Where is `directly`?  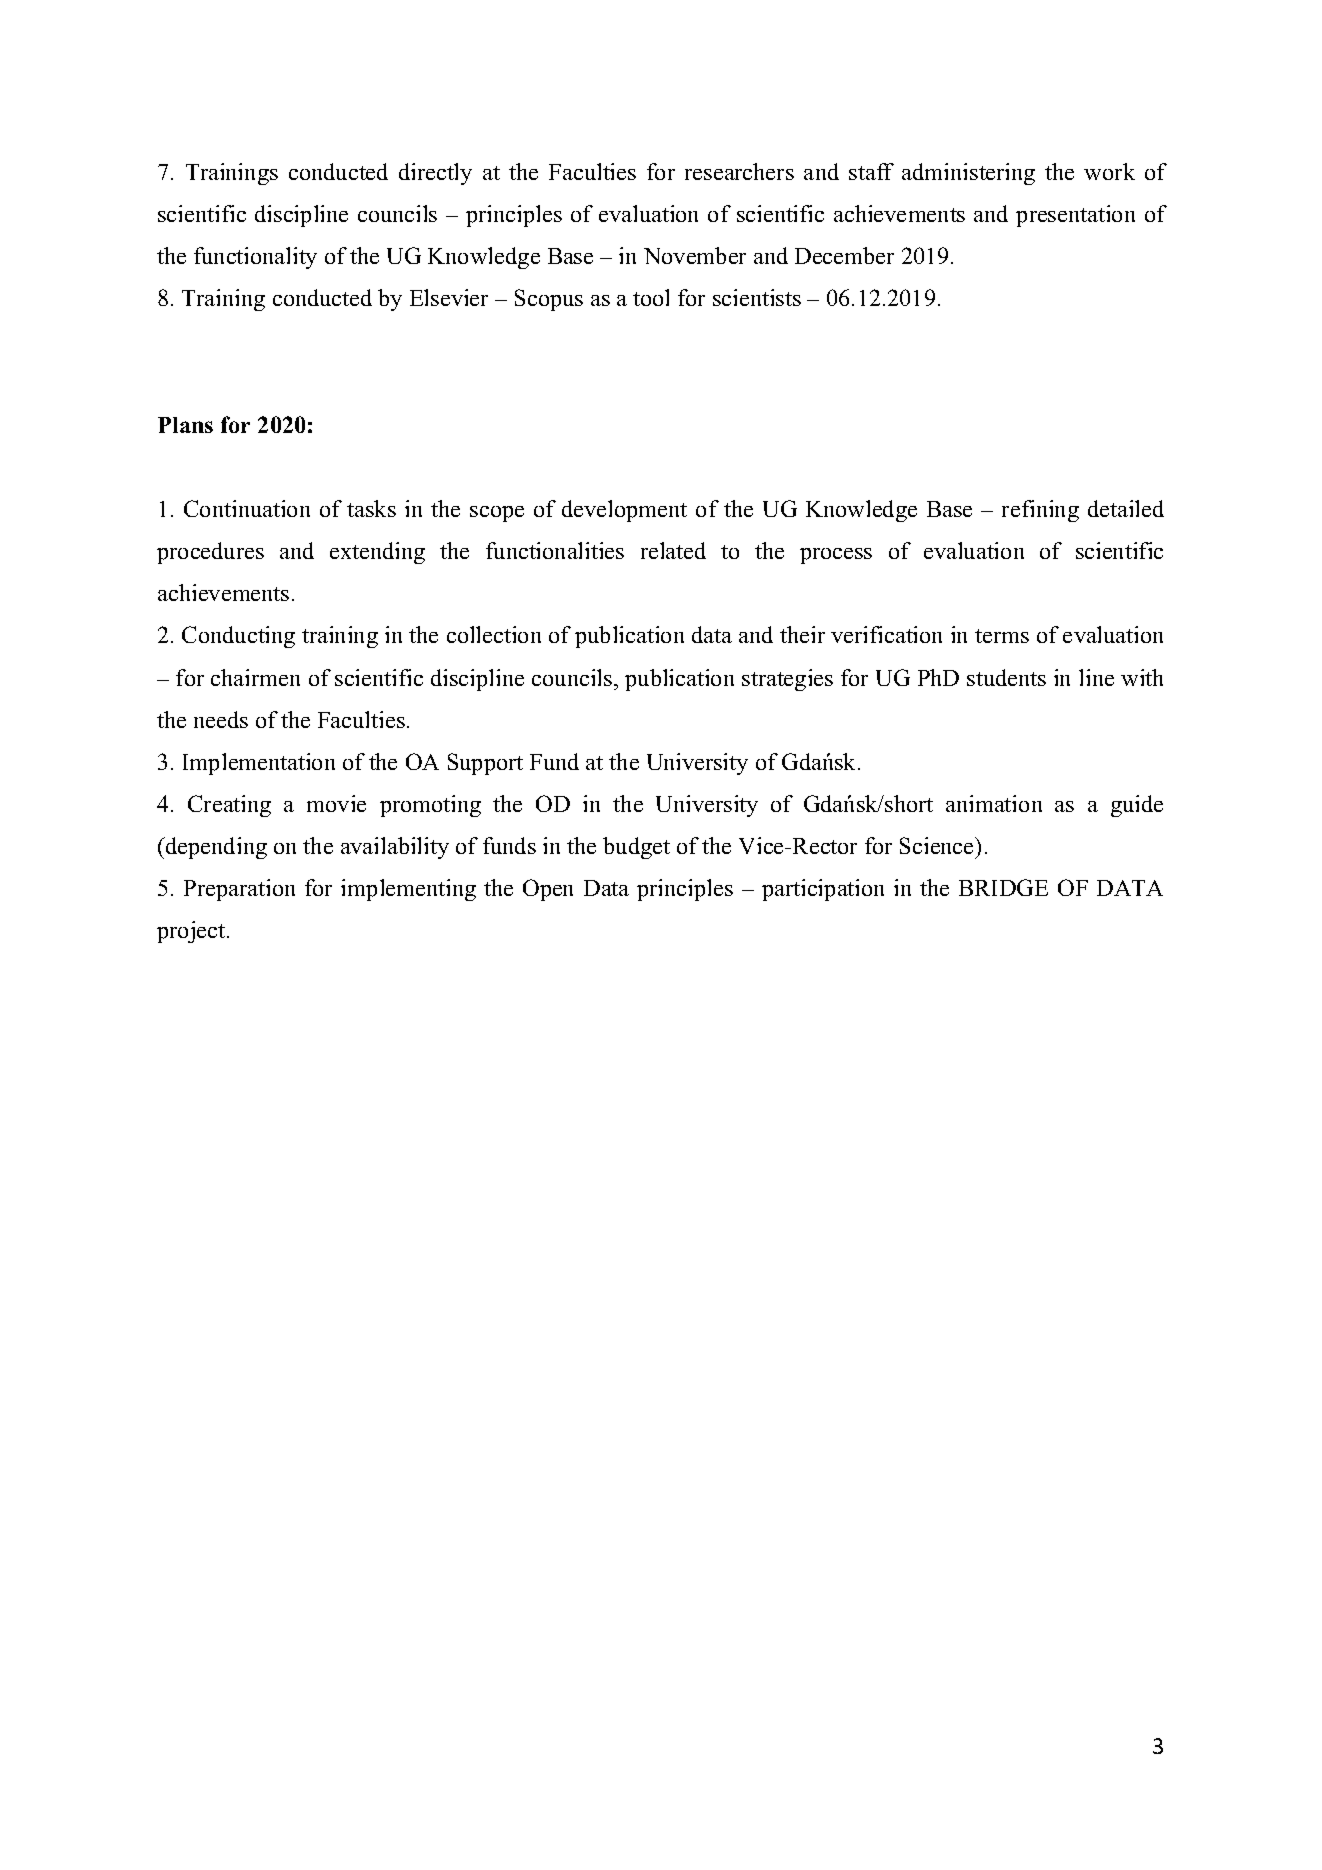 directly is located at coordinates (435, 174).
